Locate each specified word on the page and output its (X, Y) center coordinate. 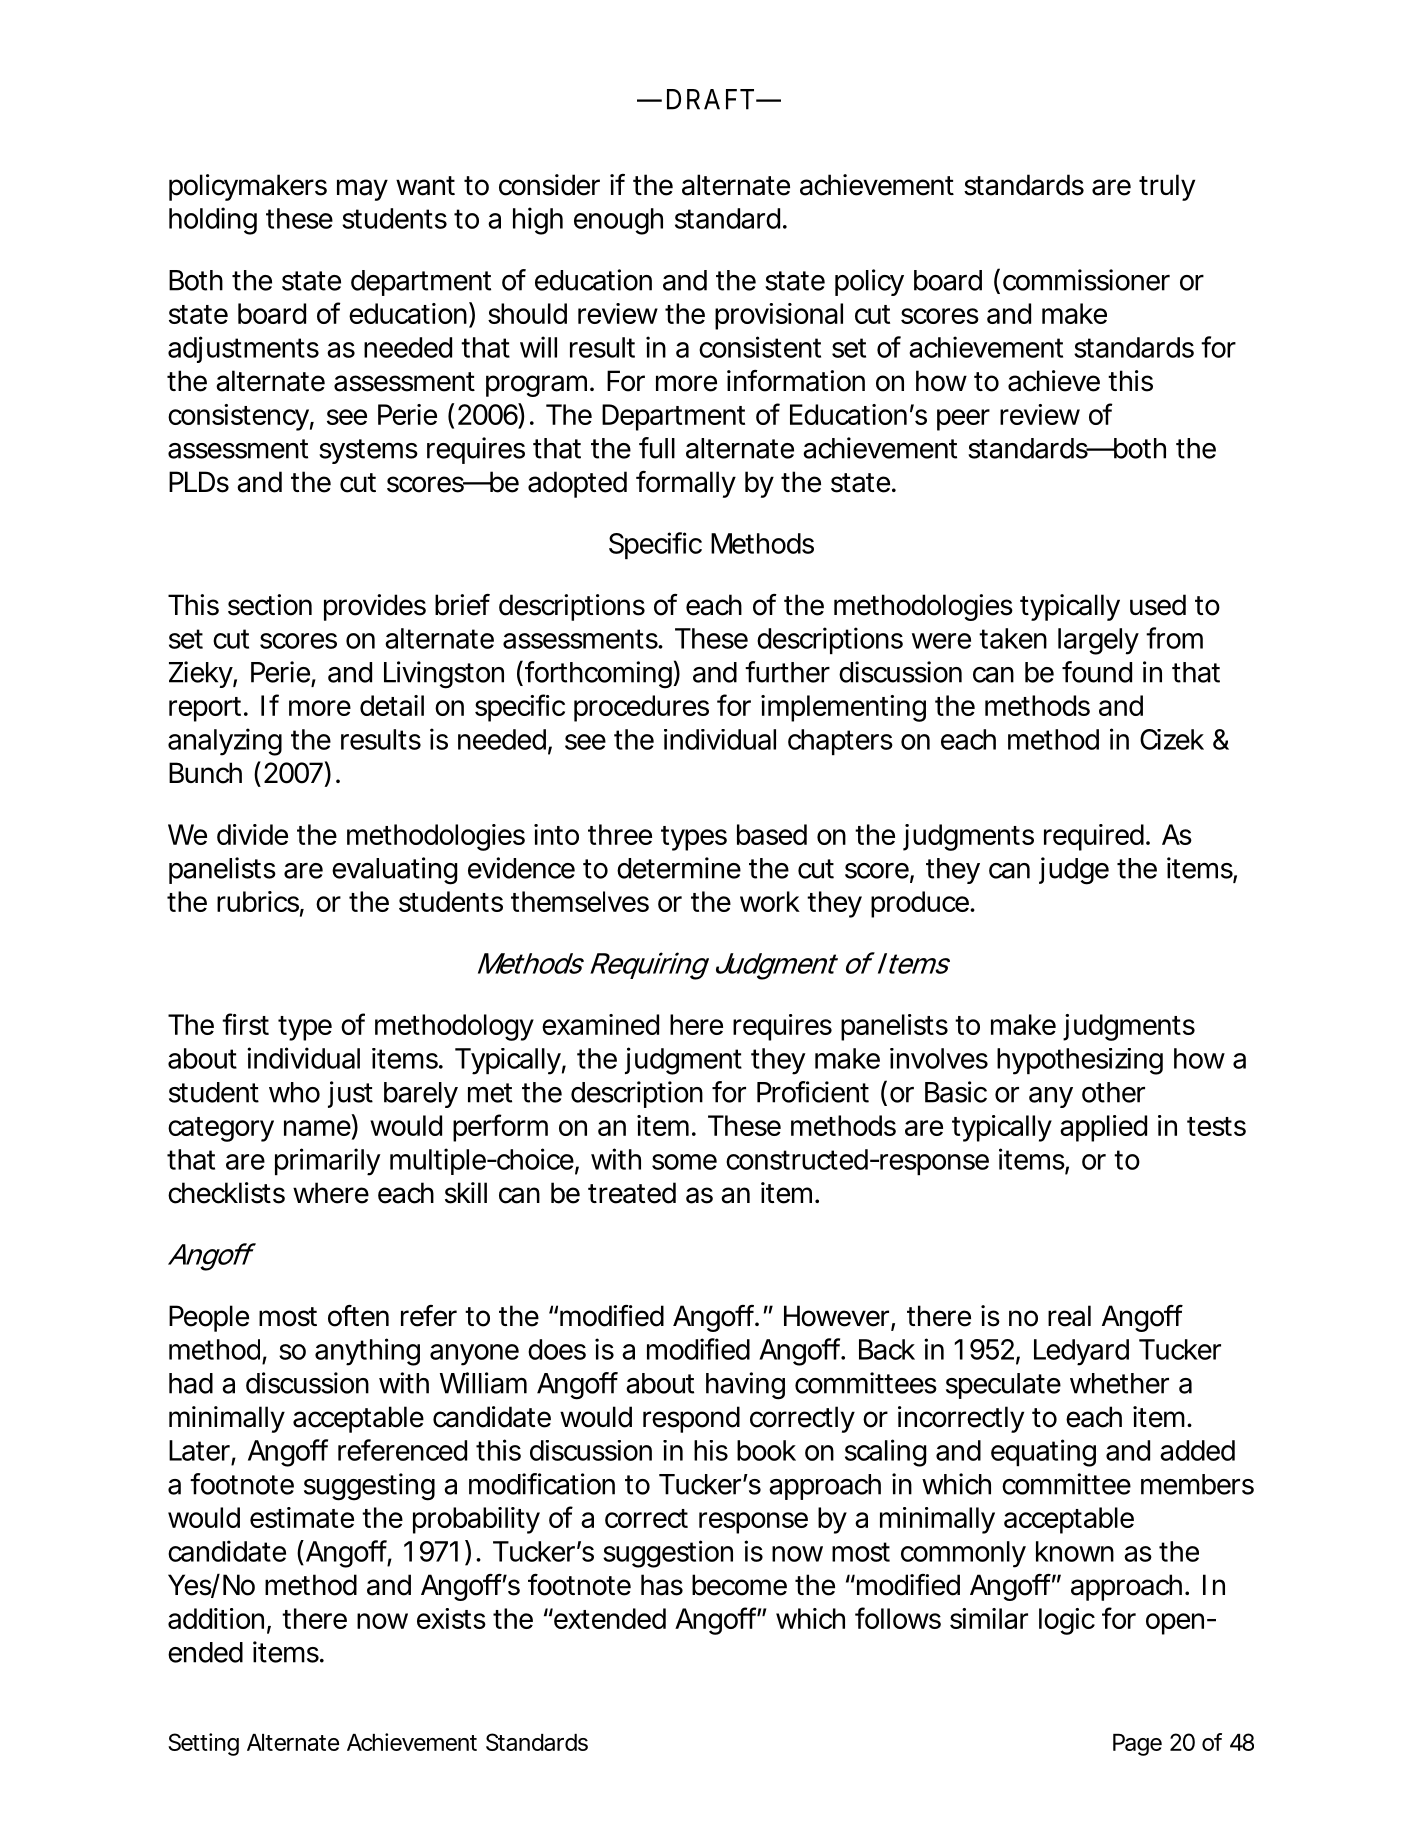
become (739, 1585)
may (362, 190)
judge (1074, 871)
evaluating (394, 871)
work (770, 901)
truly (1167, 187)
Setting (203, 1744)
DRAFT (712, 99)
